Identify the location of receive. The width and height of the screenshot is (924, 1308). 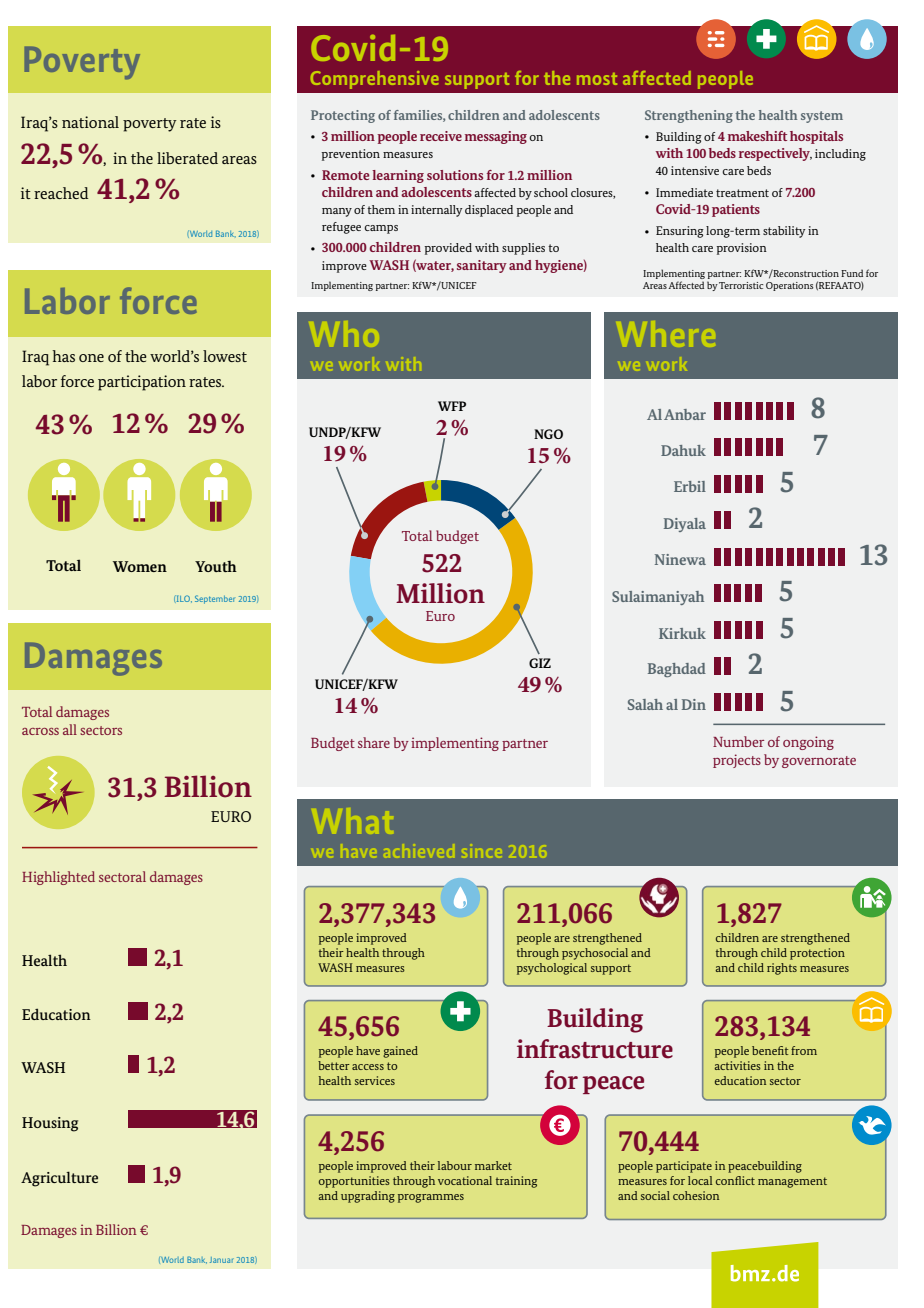
(441, 136).
